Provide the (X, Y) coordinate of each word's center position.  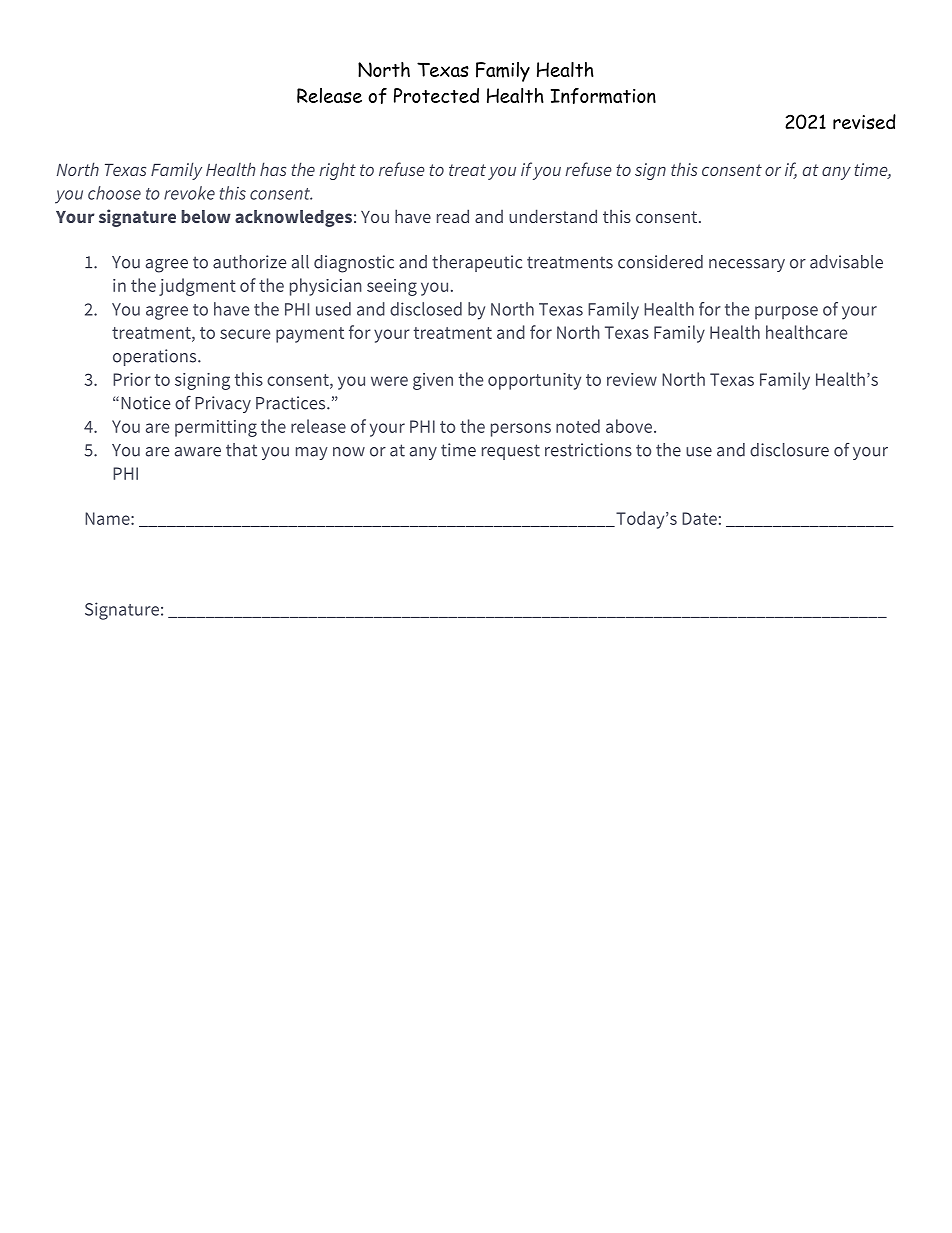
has (273, 169)
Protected (436, 95)
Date (699, 518)
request (511, 452)
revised (864, 122)
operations (156, 357)
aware (198, 452)
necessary (747, 265)
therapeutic (477, 263)
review (632, 379)
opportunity (534, 381)
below (206, 216)
